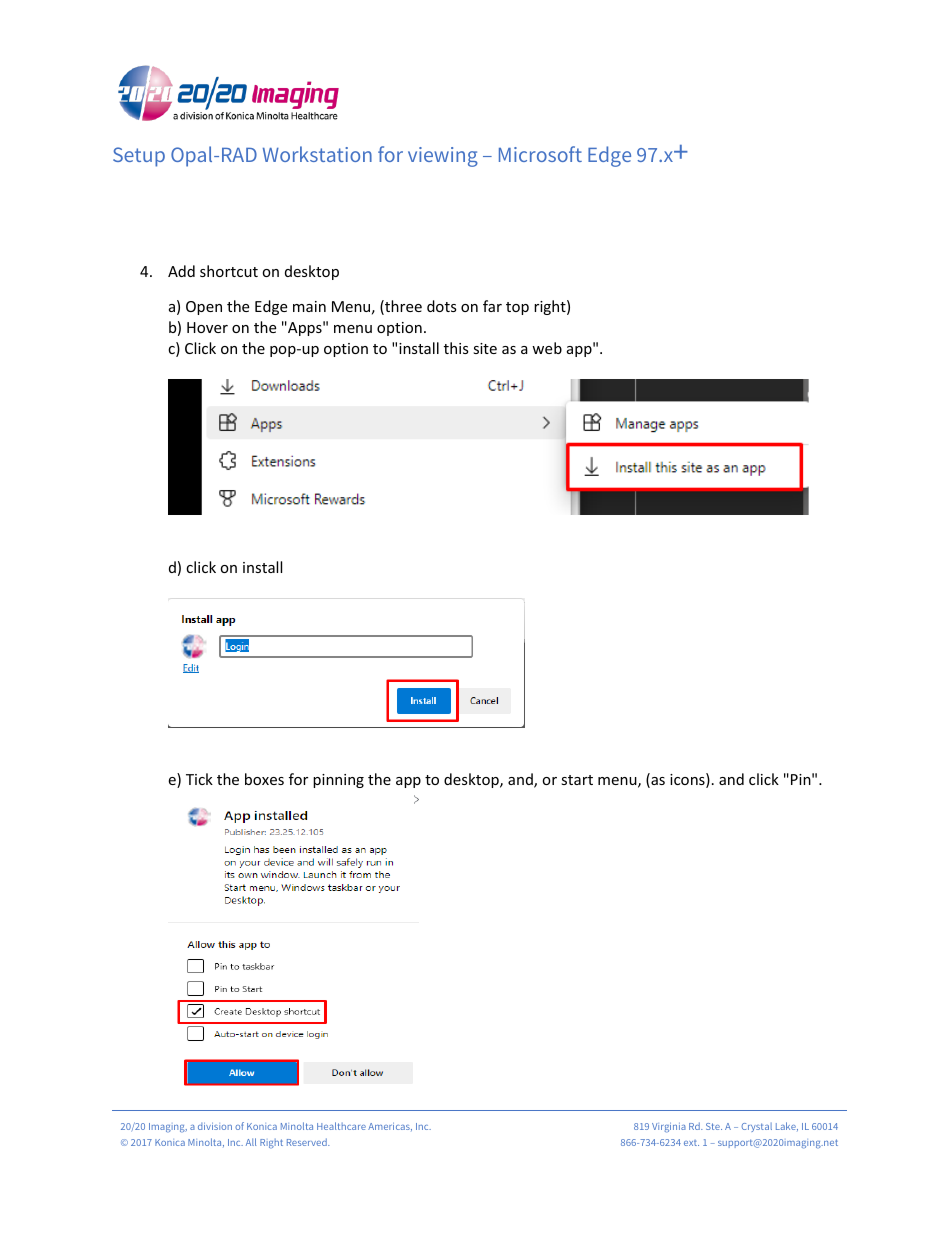 This image has width=952, height=1233. I want to click on start, so click(577, 780).
